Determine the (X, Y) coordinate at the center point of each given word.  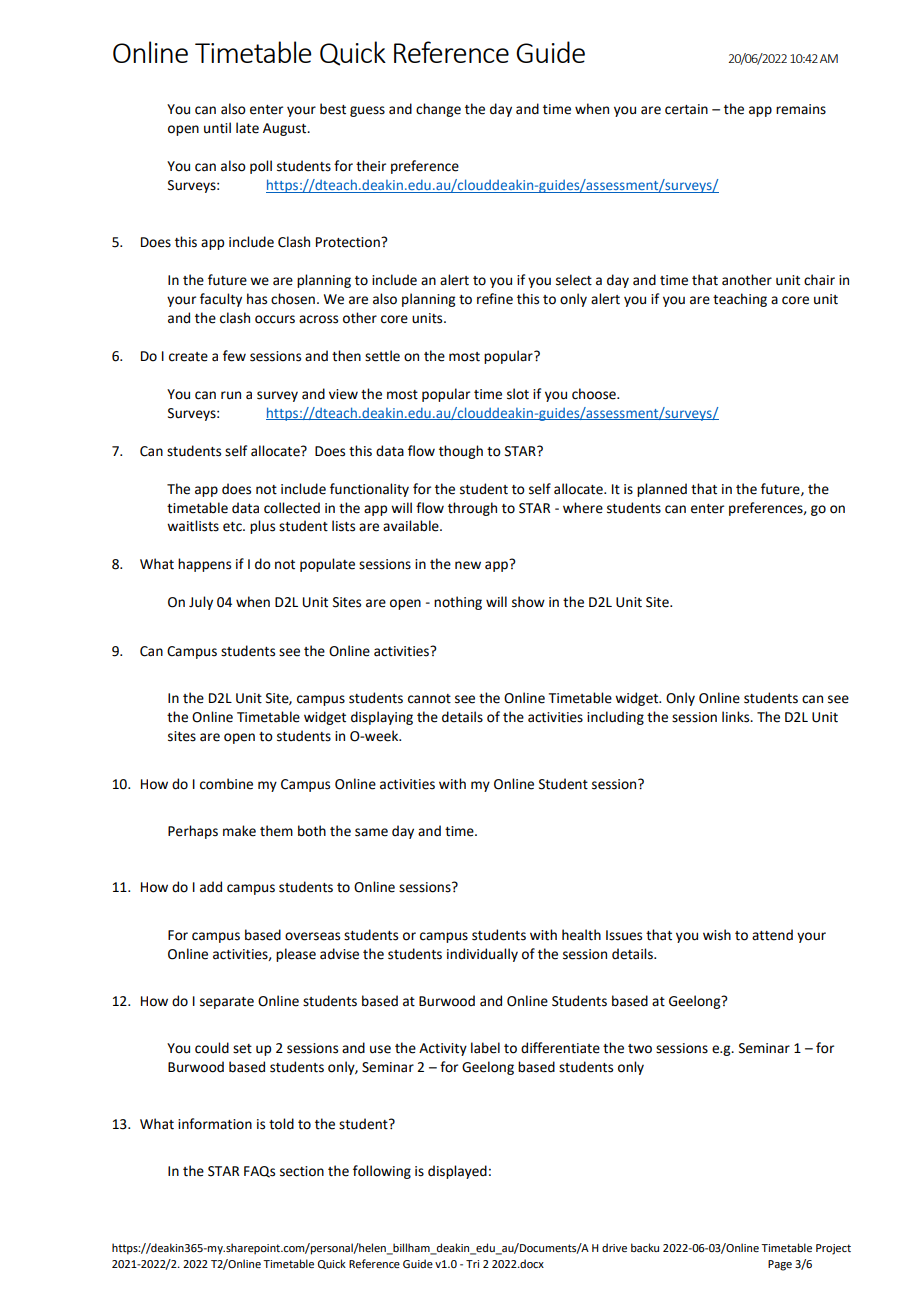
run (231, 395)
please (296, 955)
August (286, 129)
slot (518, 394)
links (737, 717)
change (438, 110)
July (201, 603)
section (302, 1171)
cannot (429, 699)
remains (801, 109)
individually (482, 955)
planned (662, 490)
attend (772, 935)
